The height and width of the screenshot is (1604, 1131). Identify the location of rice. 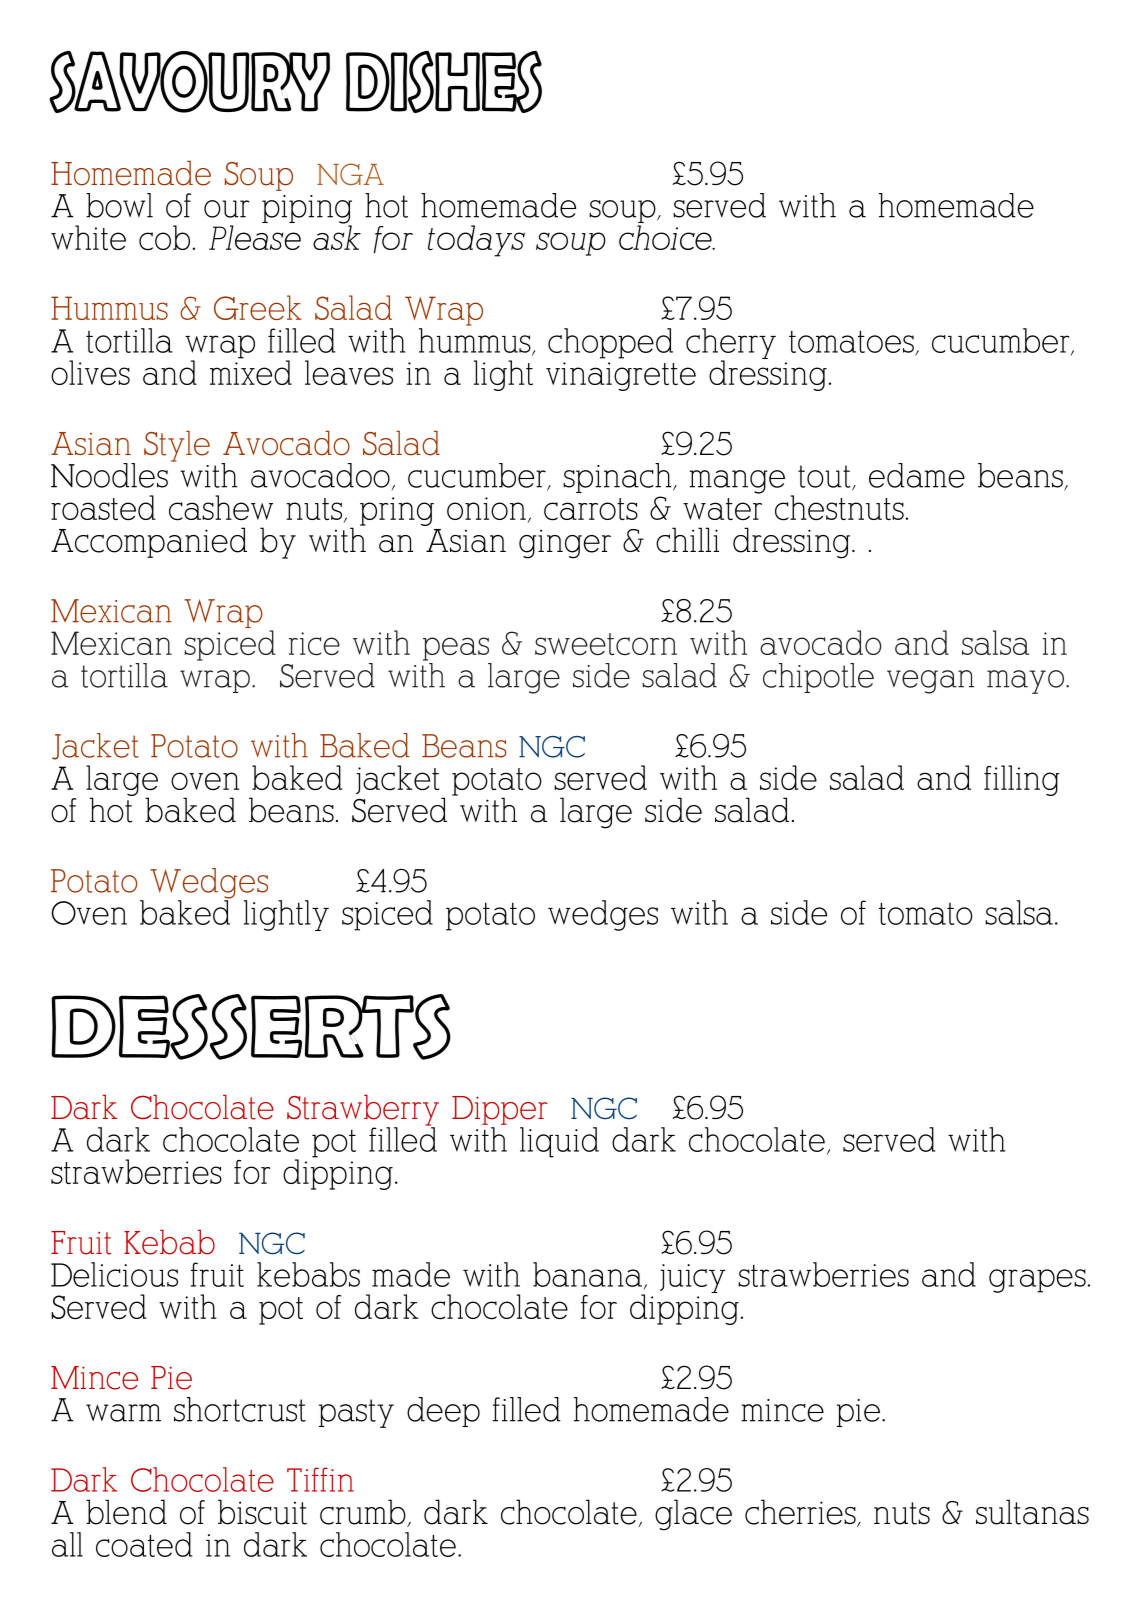
(314, 644).
